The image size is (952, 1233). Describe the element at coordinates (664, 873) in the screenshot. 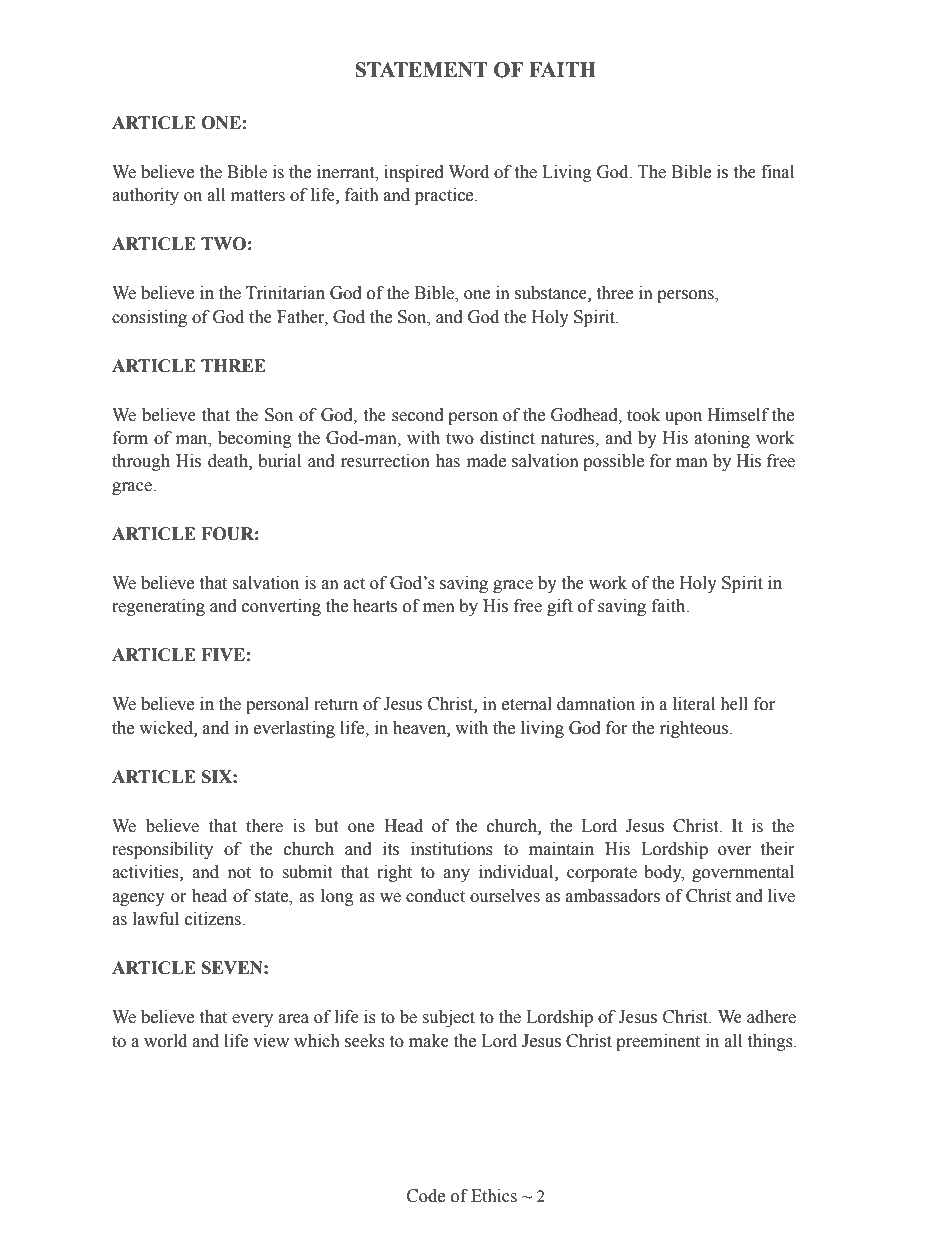

I see `body` at that location.
